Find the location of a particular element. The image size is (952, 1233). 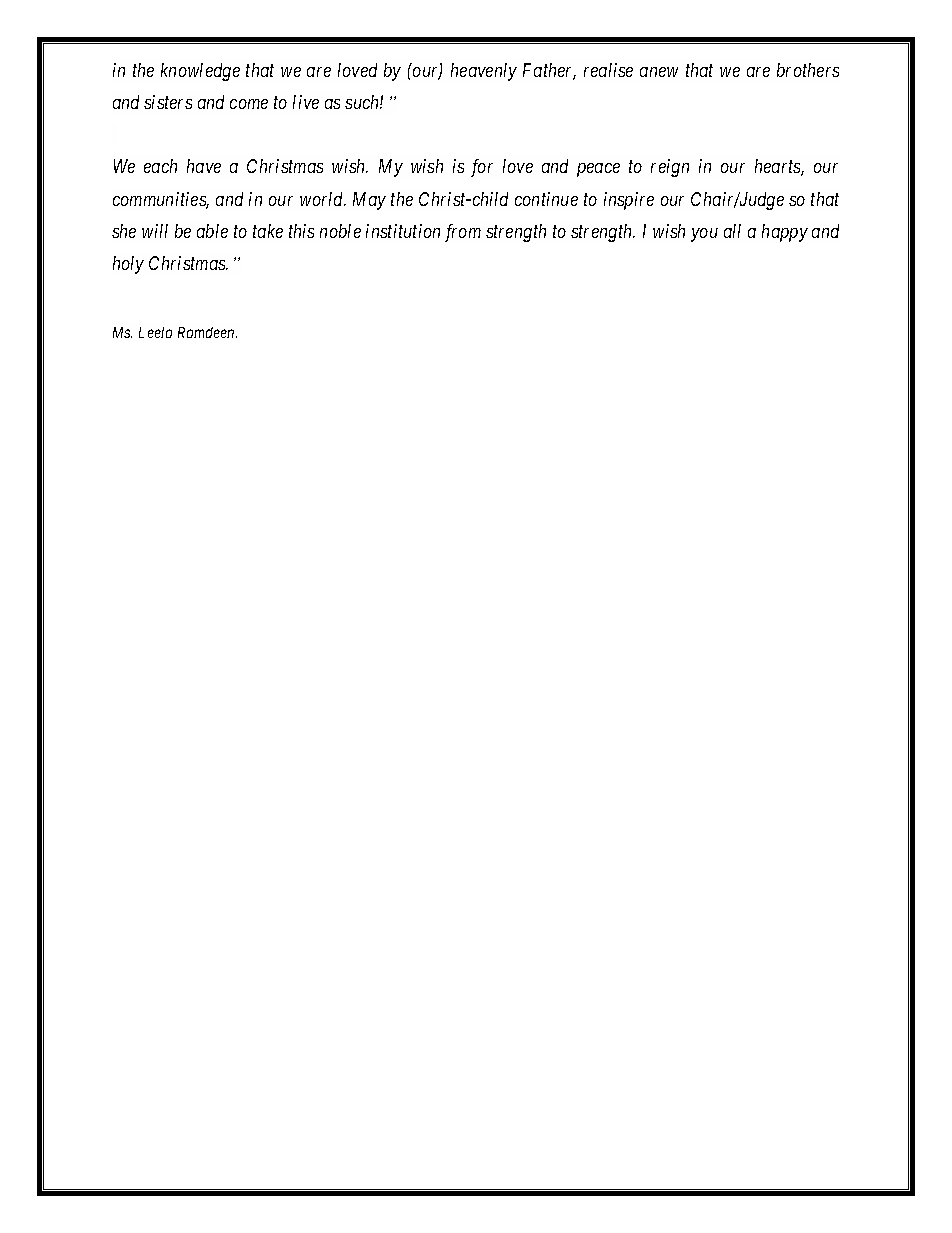

heavenly is located at coordinates (484, 72).
